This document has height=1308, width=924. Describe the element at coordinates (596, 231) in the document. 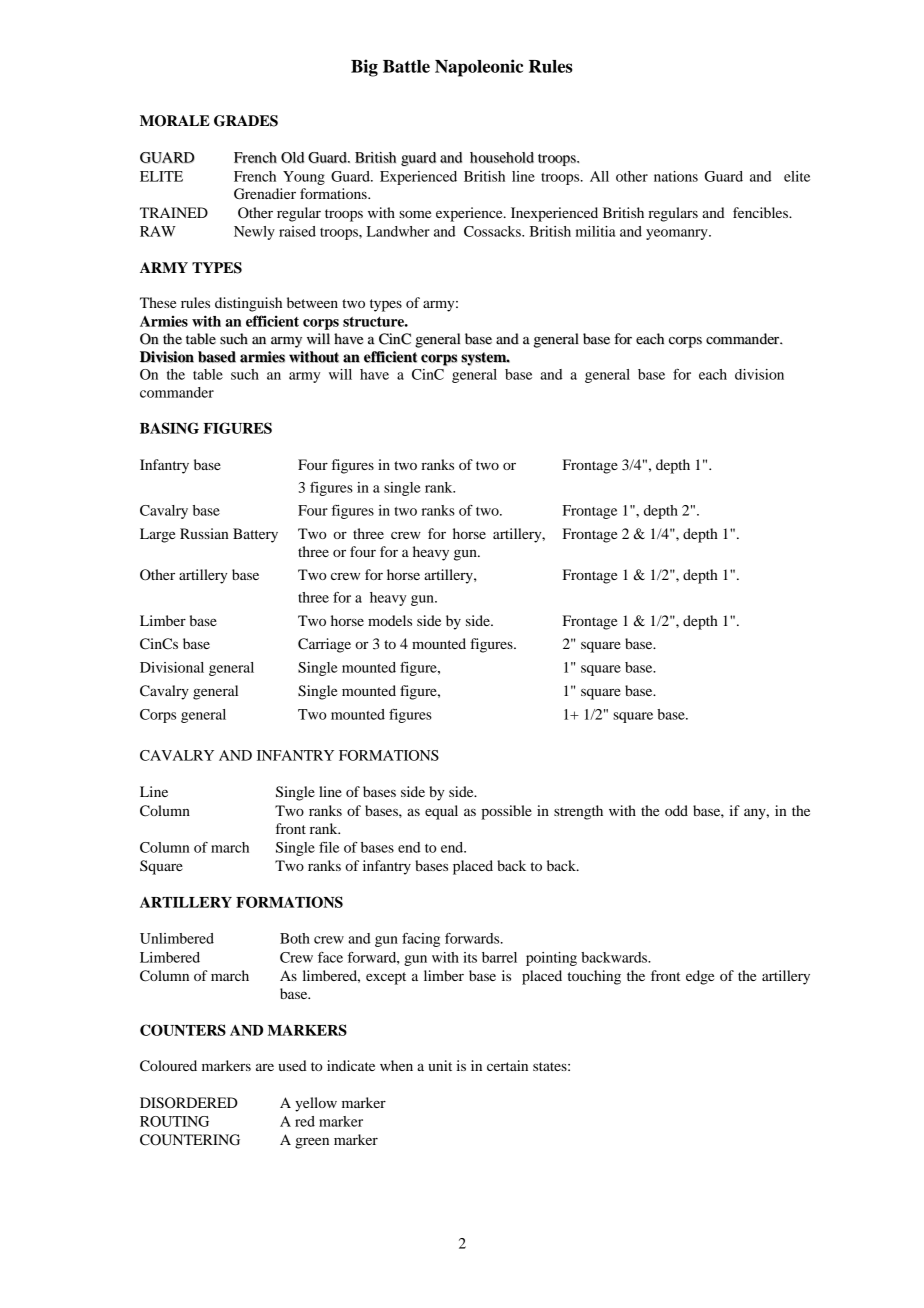

I see `militia` at that location.
